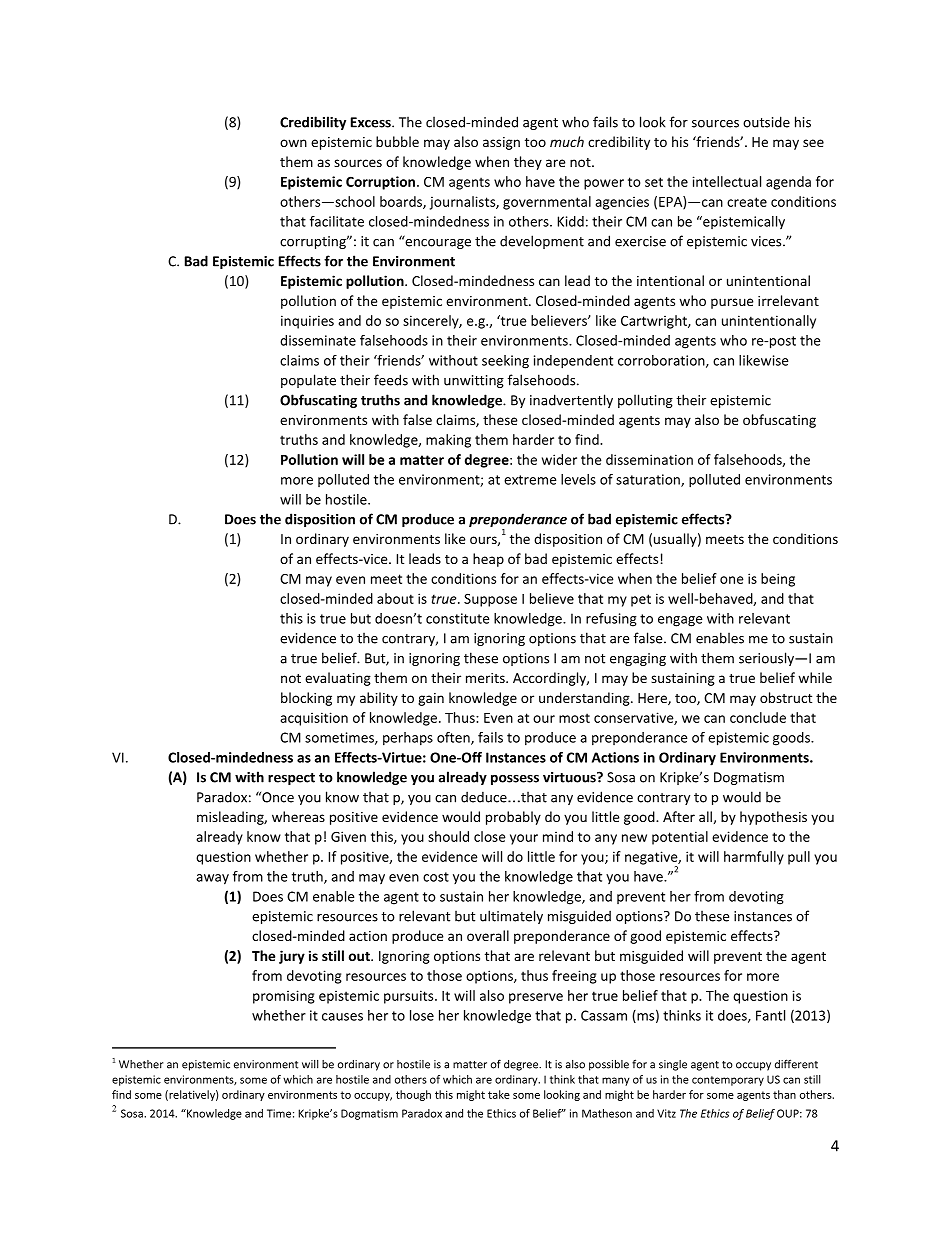 This page has height=1233, width=952. I want to click on own, so click(293, 143).
